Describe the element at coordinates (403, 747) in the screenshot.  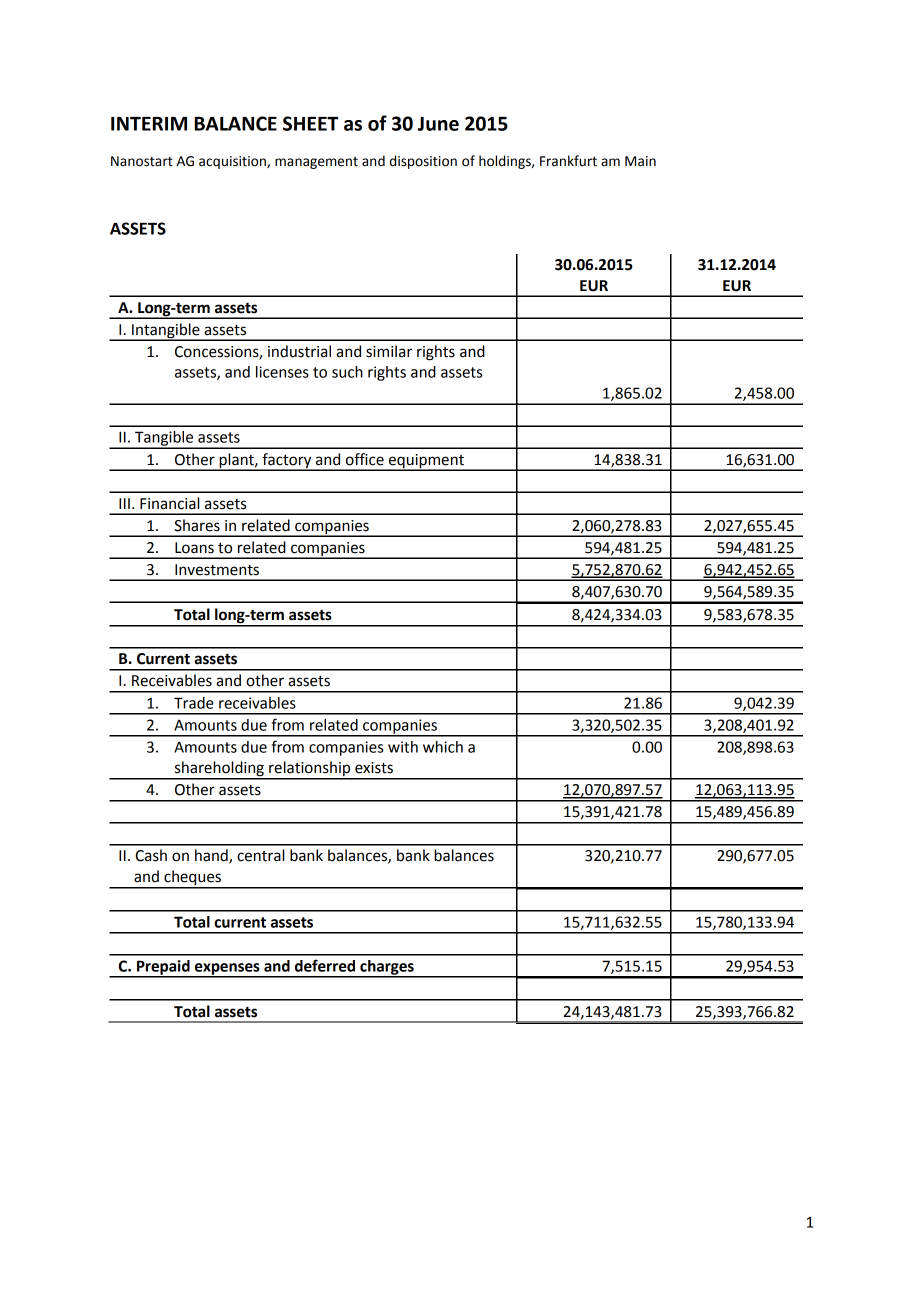
I see `with` at that location.
